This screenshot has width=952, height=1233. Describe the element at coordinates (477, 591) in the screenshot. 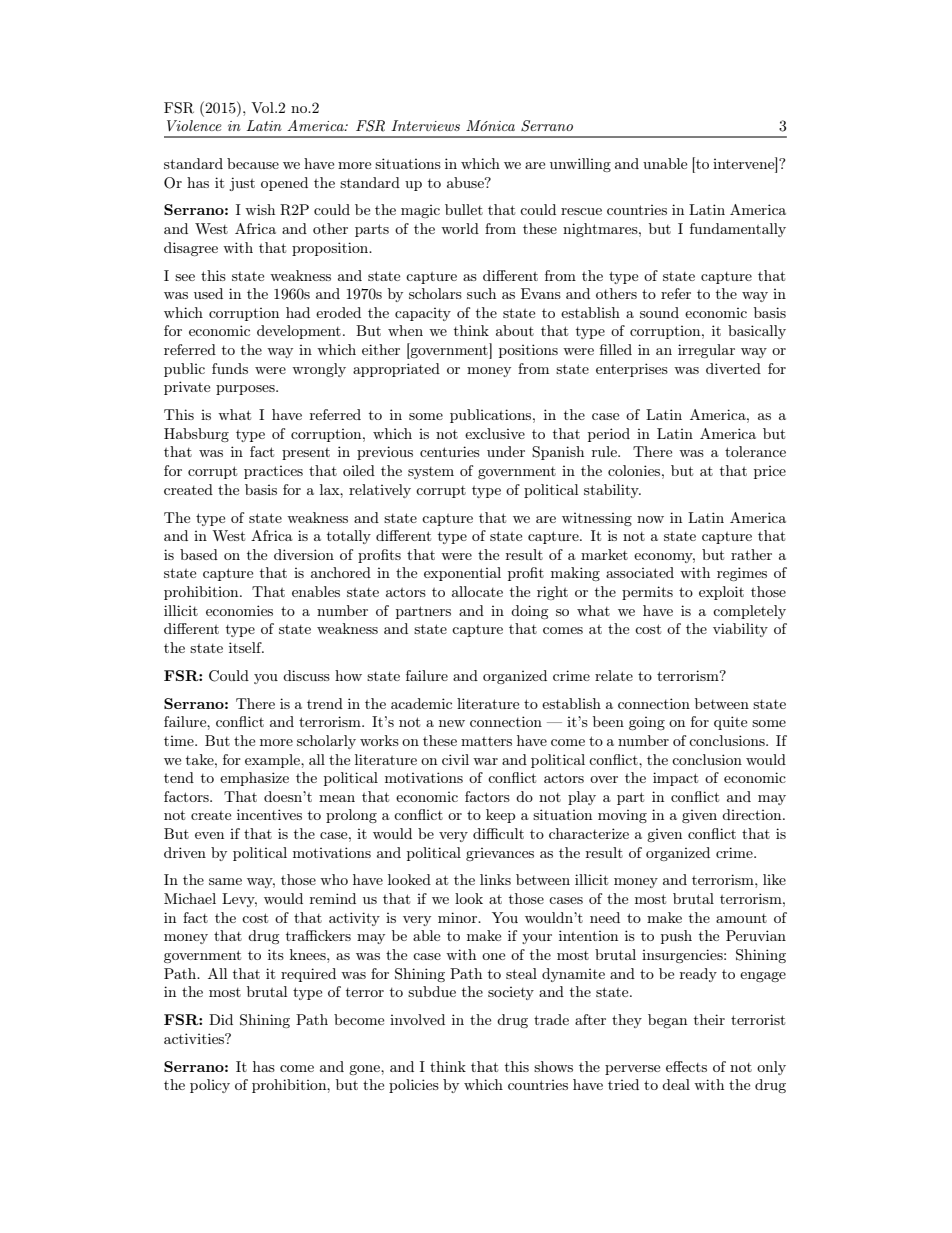

I see `allocate` at that location.
